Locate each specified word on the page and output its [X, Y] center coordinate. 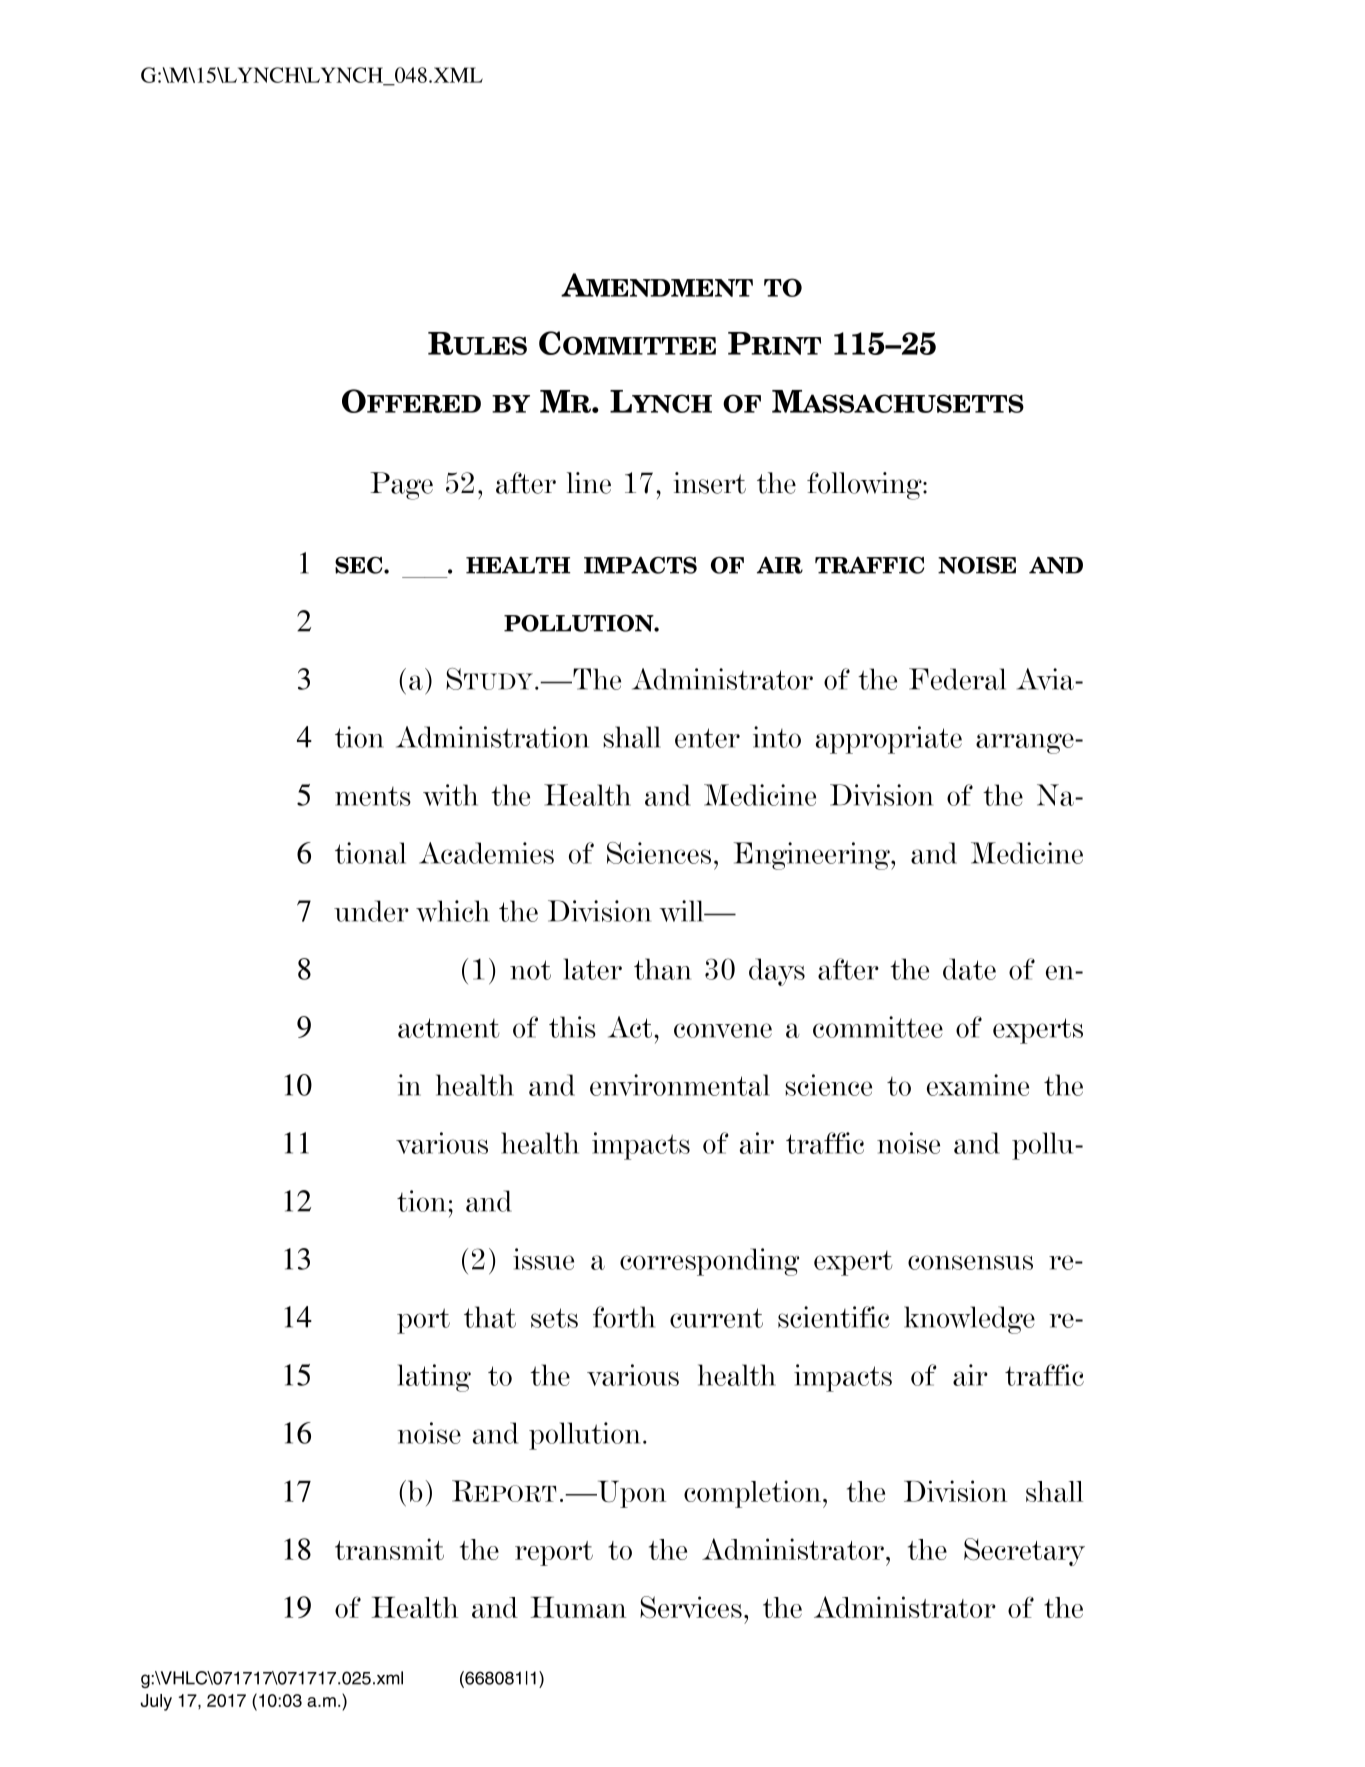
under [371, 911]
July [156, 1702]
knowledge [969, 1320]
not [530, 970]
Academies [486, 853]
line [589, 483]
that [490, 1317]
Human [578, 1607]
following [865, 486]
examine [978, 1085]
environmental [680, 1085]
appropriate [889, 740]
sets [554, 1318]
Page [402, 486]
